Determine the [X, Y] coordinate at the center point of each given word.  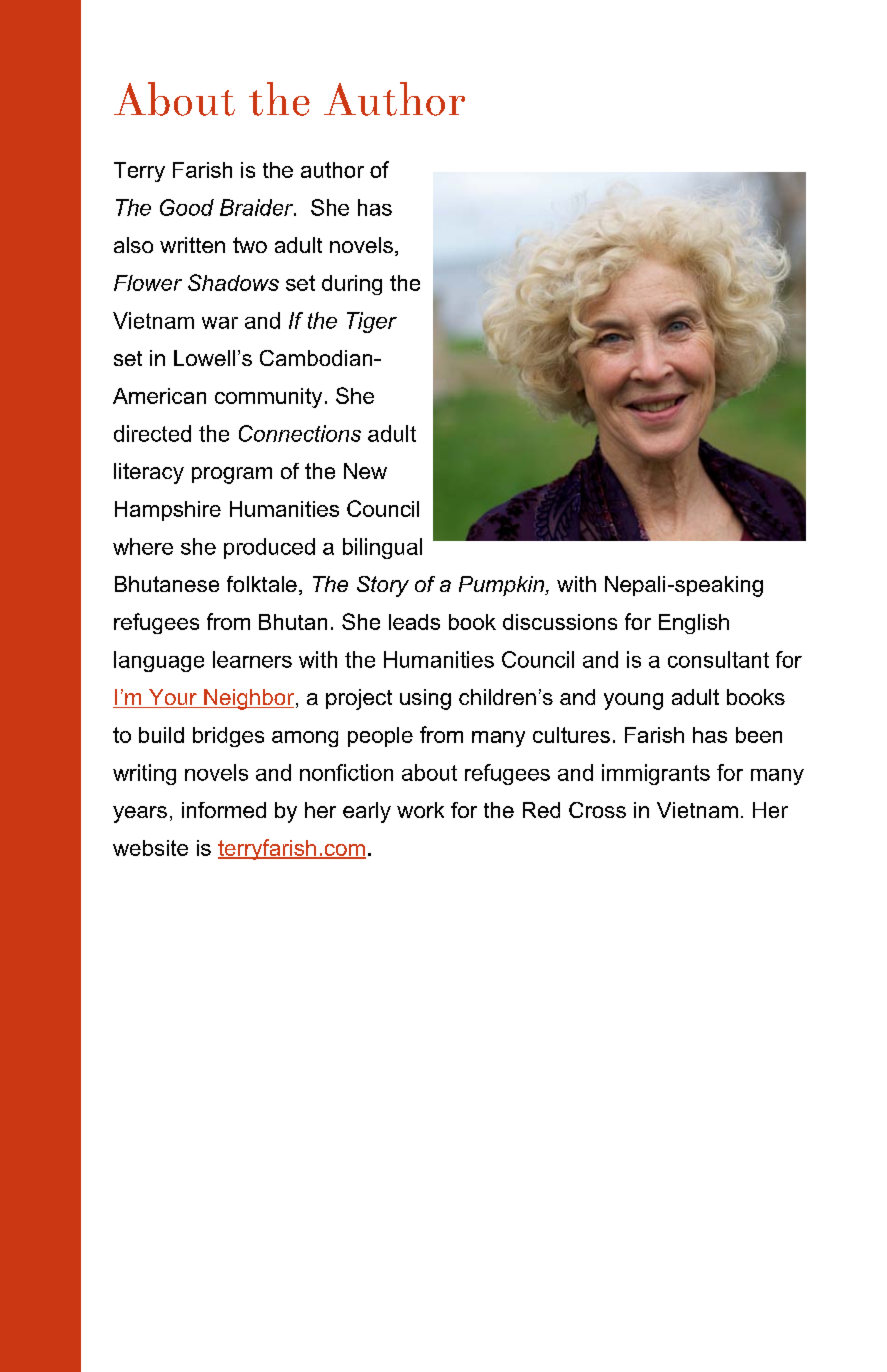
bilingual [382, 548]
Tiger [372, 322]
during [352, 285]
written [192, 245]
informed [224, 810]
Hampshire [168, 511]
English [694, 624]
